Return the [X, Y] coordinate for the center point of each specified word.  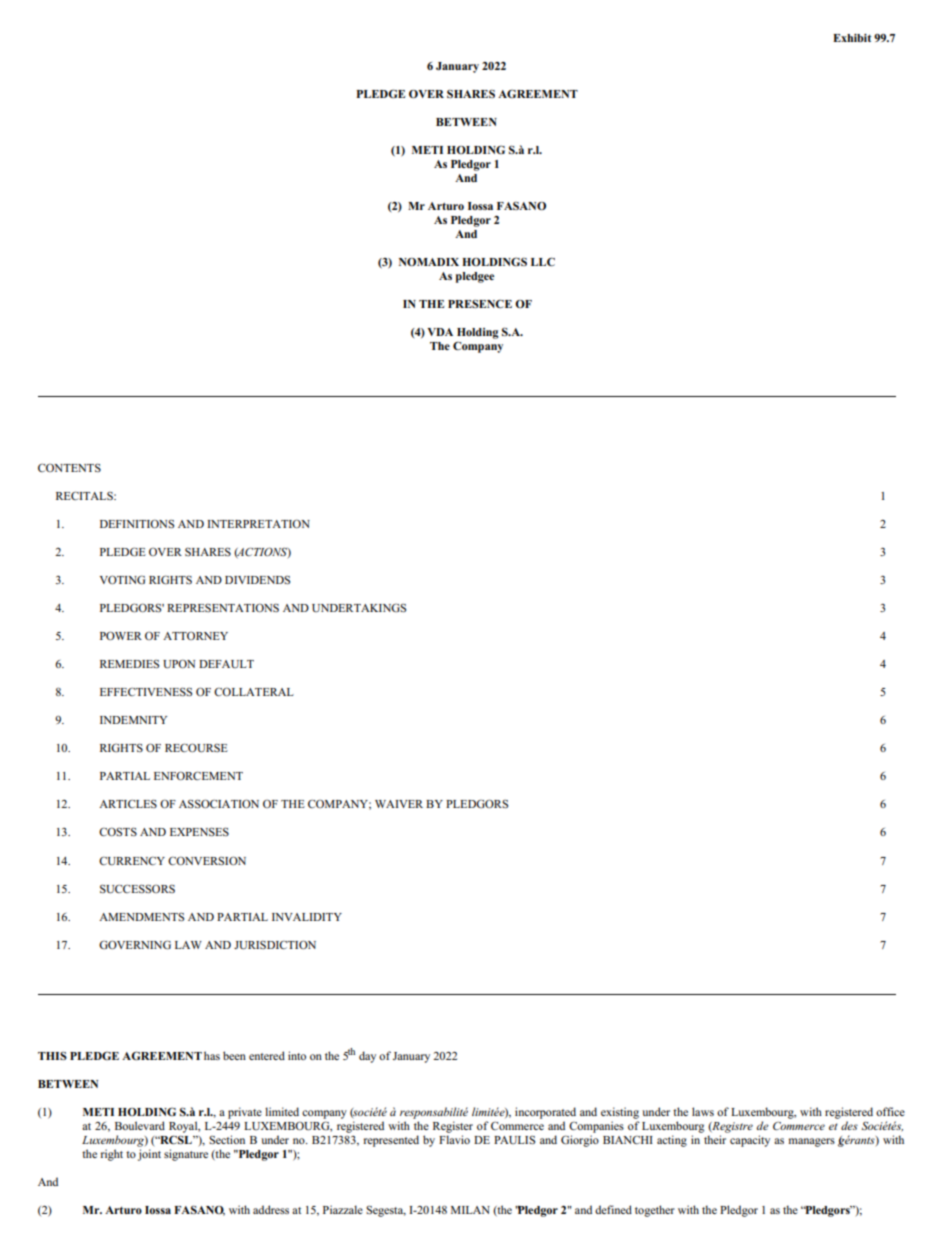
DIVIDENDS [257, 580]
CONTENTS [69, 467]
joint [149, 1155]
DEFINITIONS [137, 523]
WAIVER [399, 804]
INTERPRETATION [258, 523]
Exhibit [852, 38]
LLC [543, 261]
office [890, 1111]
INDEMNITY [133, 720]
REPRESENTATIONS [223, 607]
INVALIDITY [307, 917]
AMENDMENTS [141, 917]
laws [703, 1111]
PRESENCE [480, 303]
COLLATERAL [254, 691]
